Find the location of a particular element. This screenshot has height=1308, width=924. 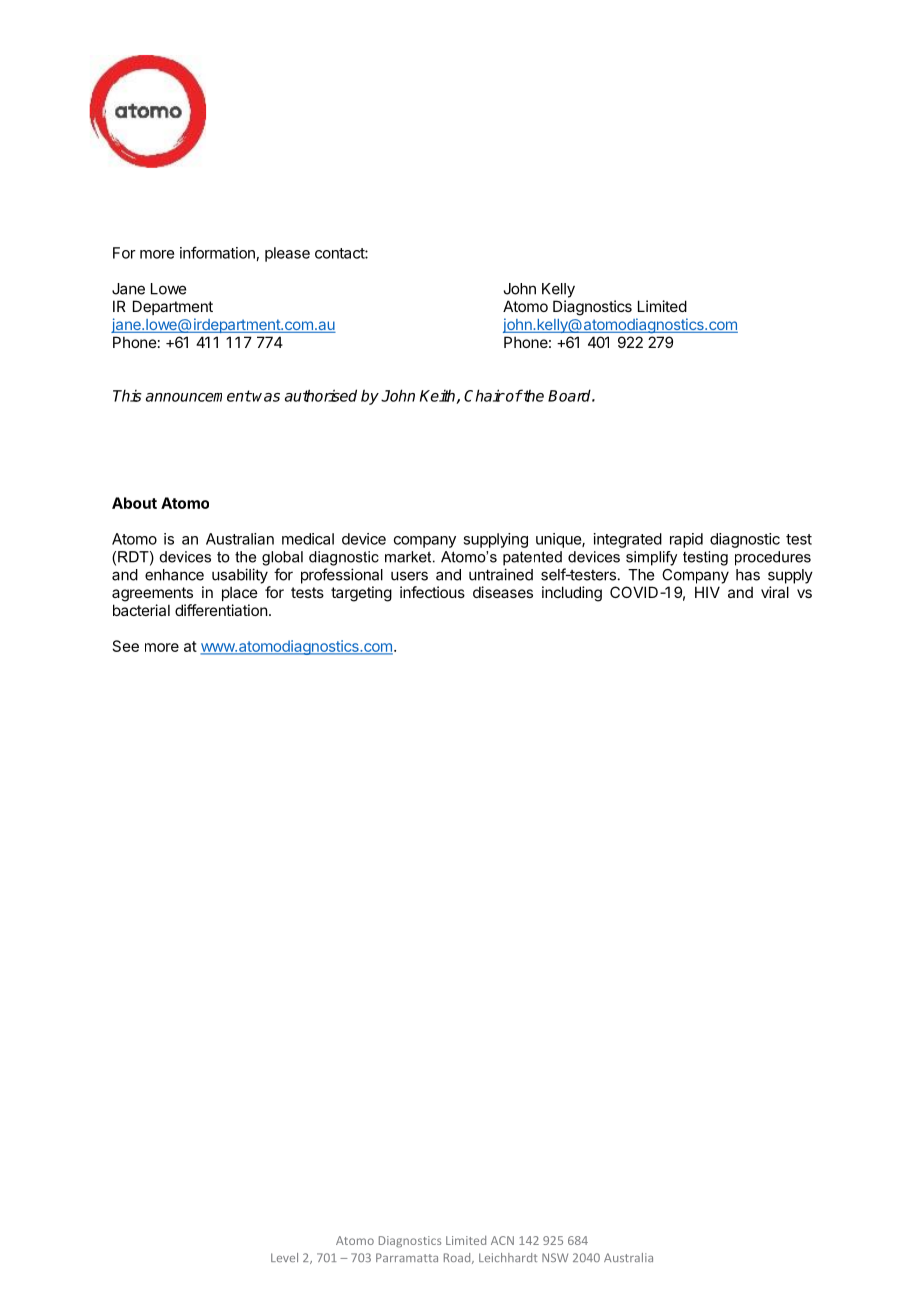

See is located at coordinates (126, 646).
